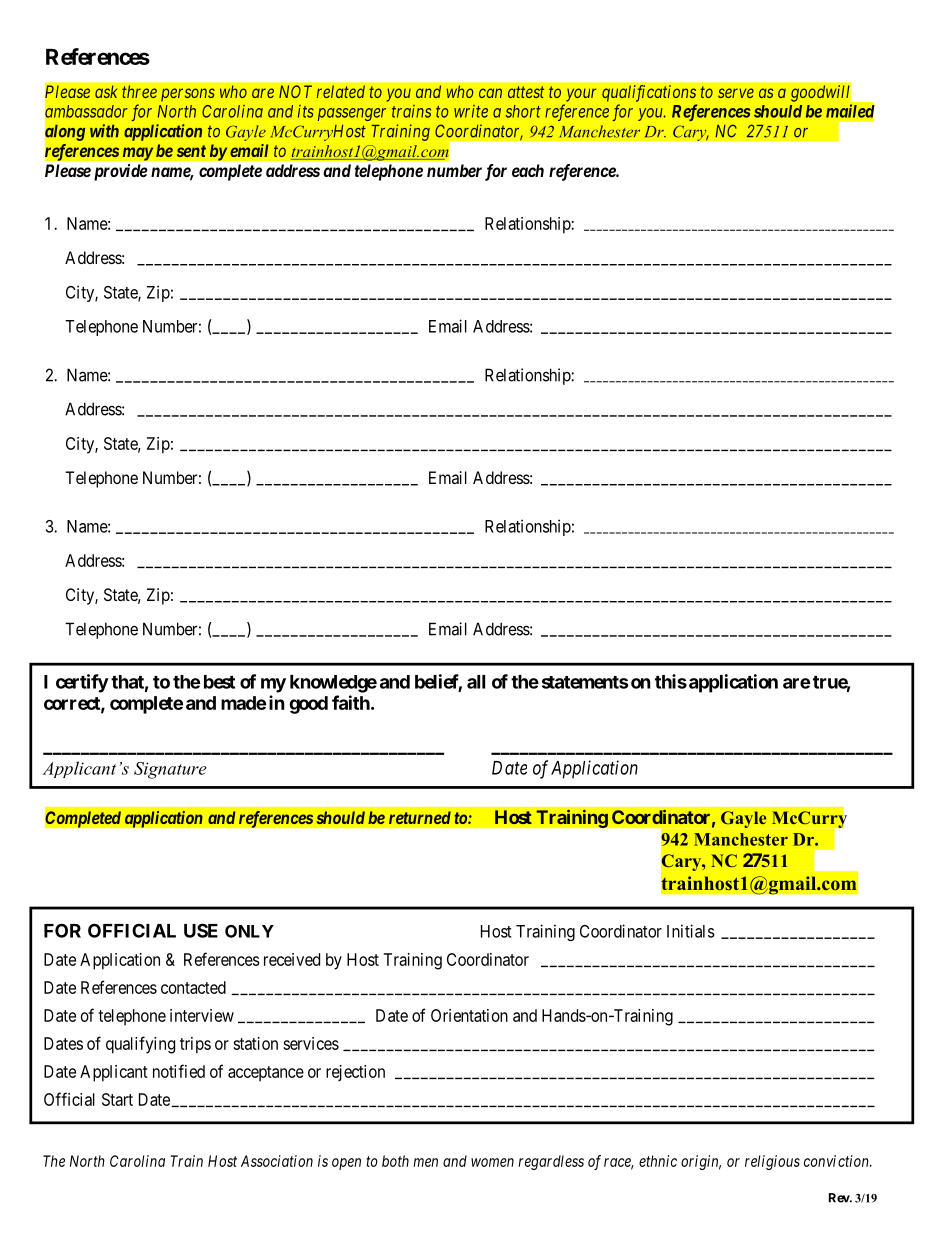 The image size is (952, 1233). What do you see at coordinates (528, 170) in the screenshot?
I see `each` at bounding box center [528, 170].
